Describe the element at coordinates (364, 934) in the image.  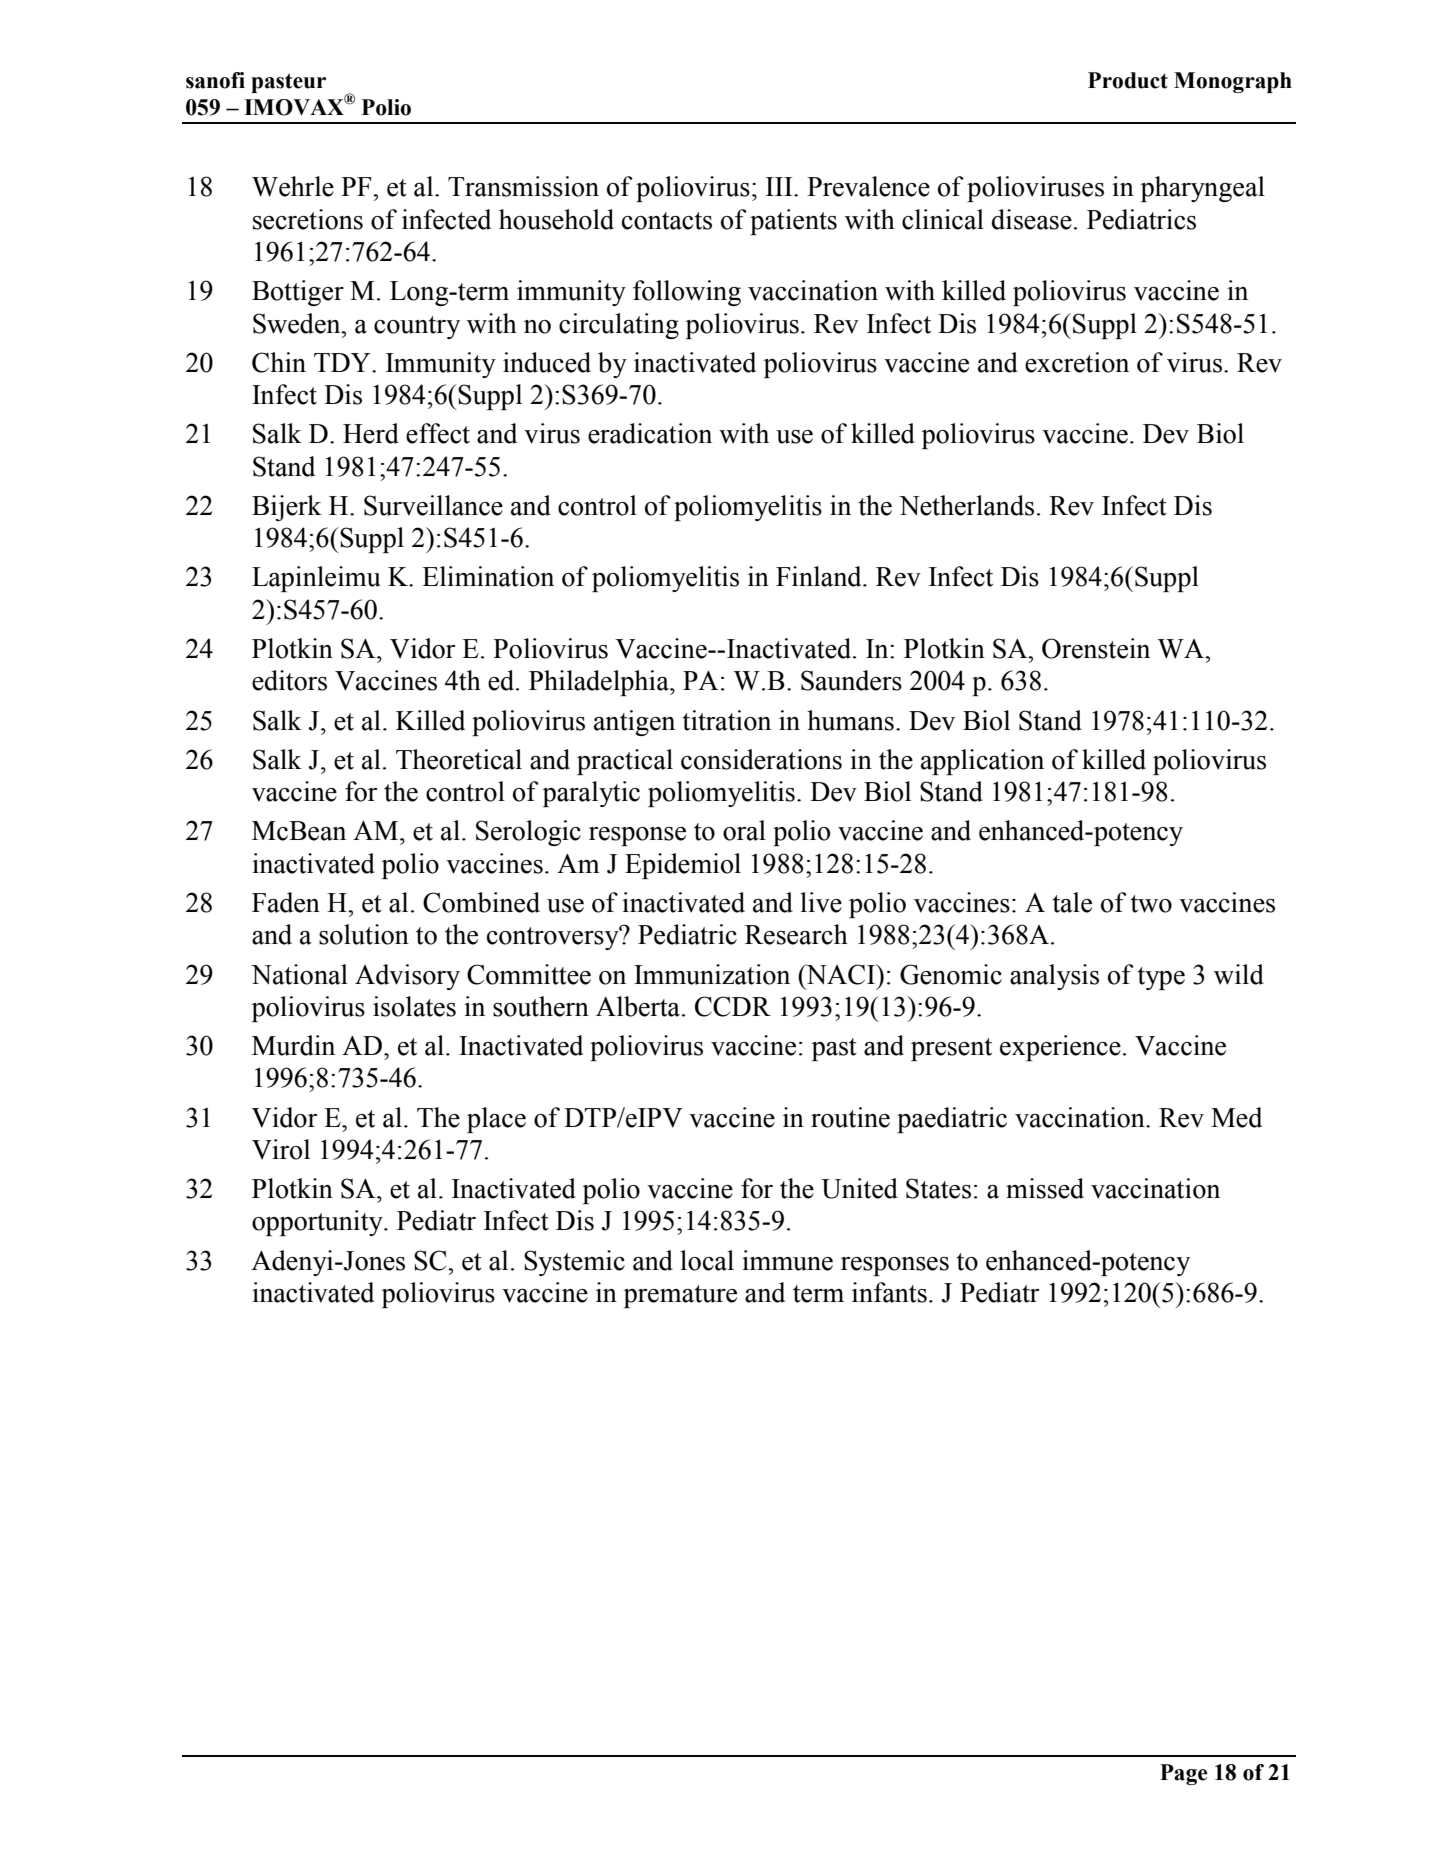
I see `solution` at that location.
